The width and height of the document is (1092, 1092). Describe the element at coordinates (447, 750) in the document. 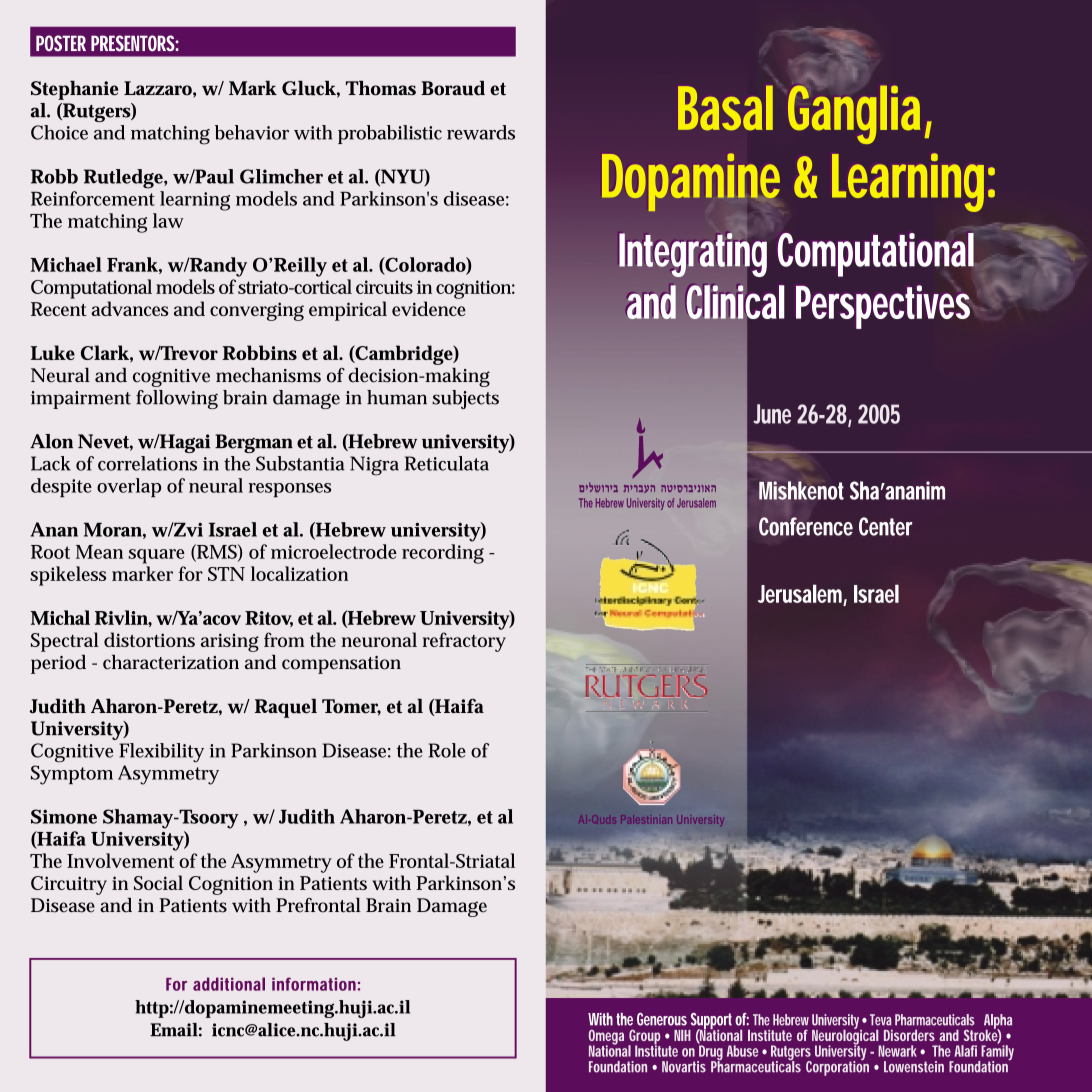

I see `Role` at that location.
